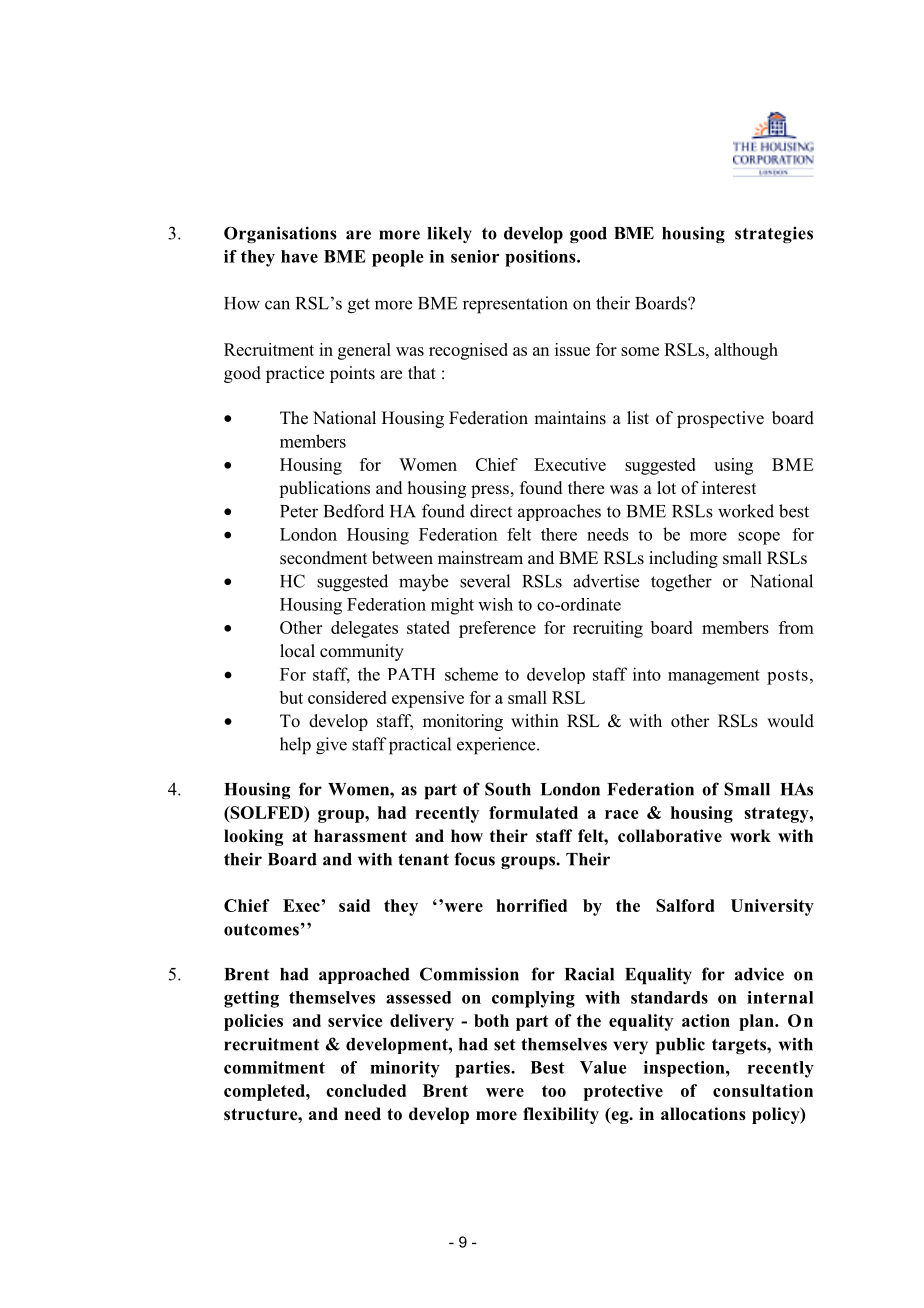 Image resolution: width=924 pixels, height=1308 pixels. What do you see at coordinates (541, 258) in the page?
I see `positions` at bounding box center [541, 258].
